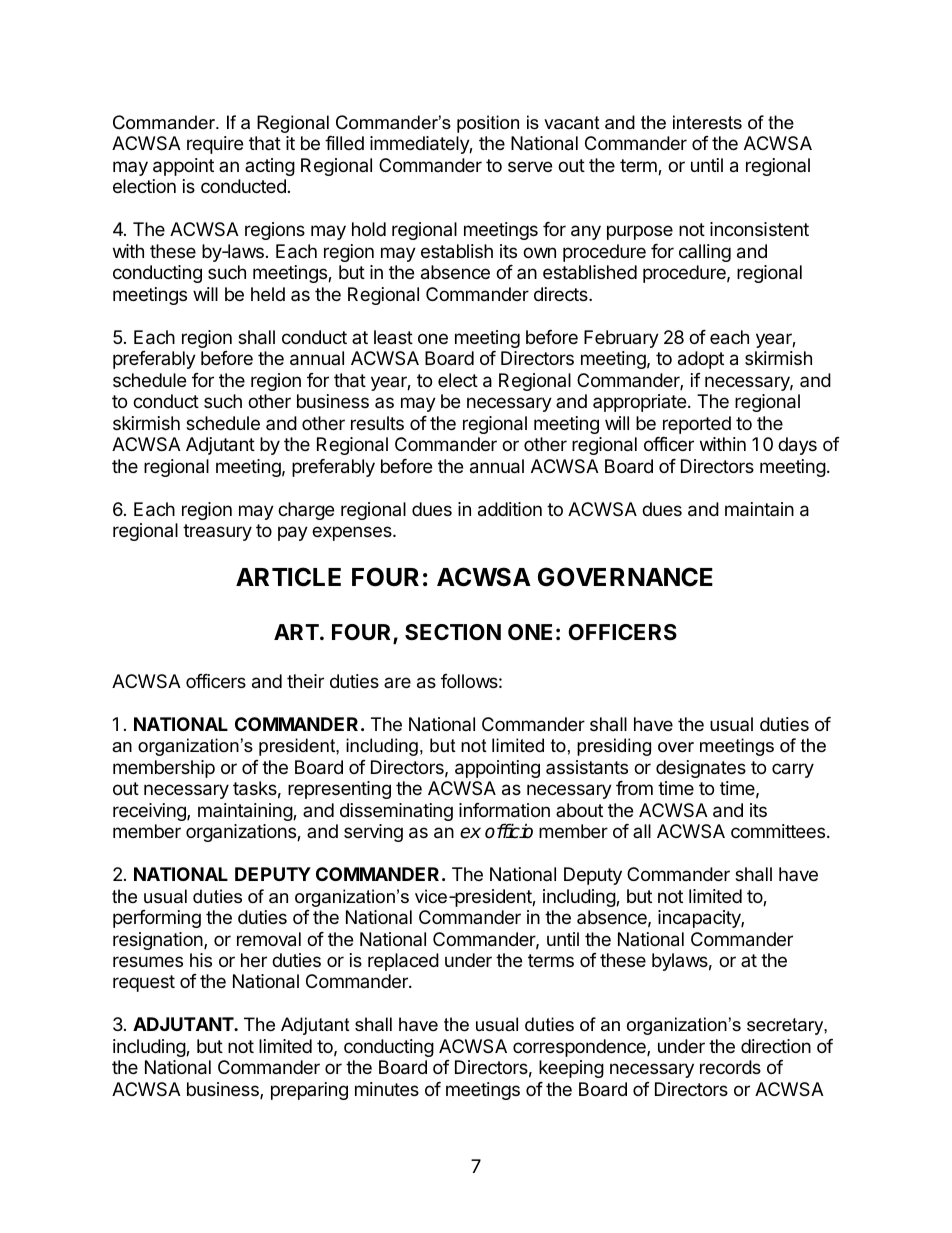 This screenshot has height=1233, width=952. Describe the element at coordinates (309, 1091) in the screenshot. I see `preparing` at that location.
